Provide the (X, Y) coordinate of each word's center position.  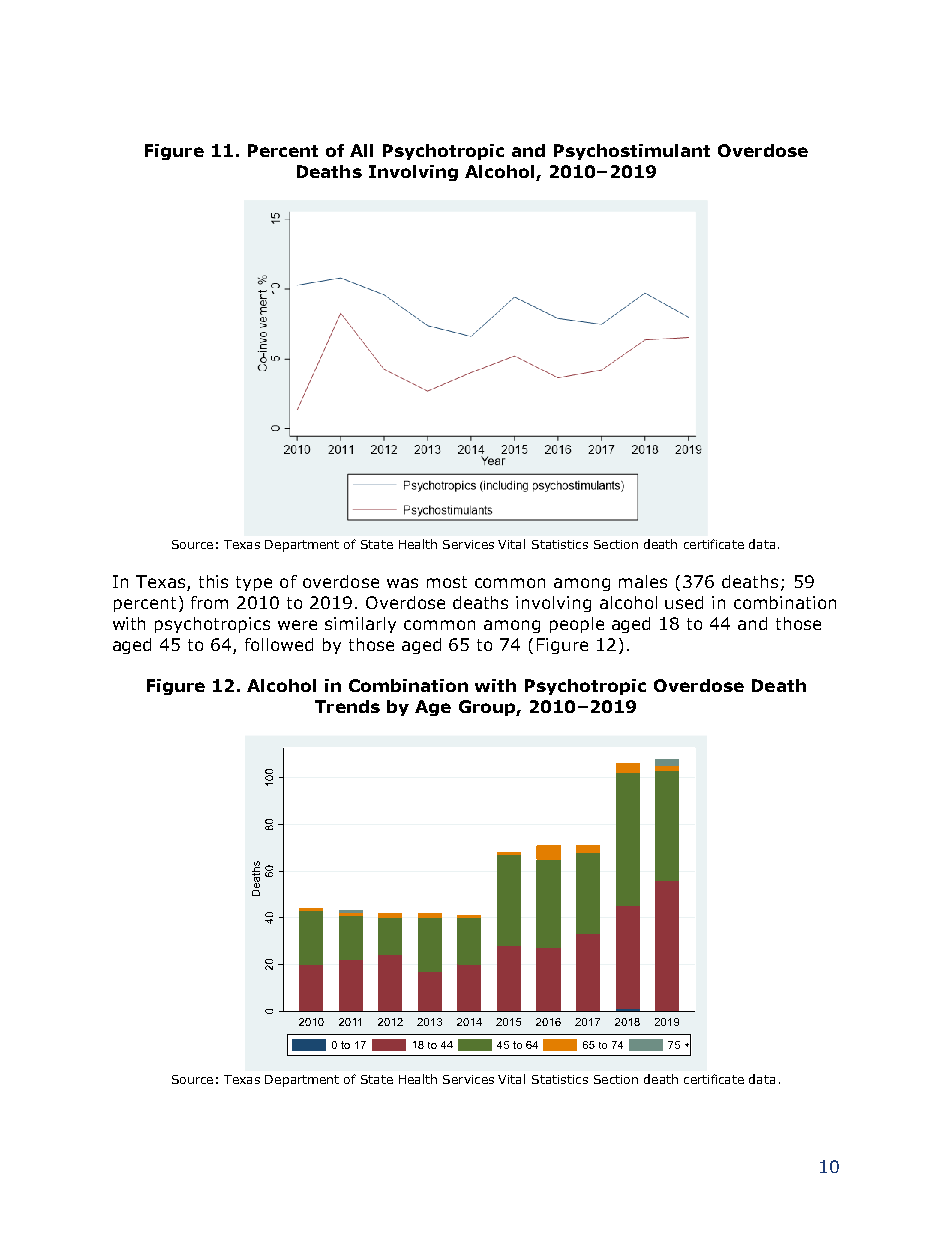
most (447, 582)
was (402, 583)
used (684, 602)
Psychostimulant (632, 152)
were (297, 625)
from (209, 602)
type (254, 583)
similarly (360, 625)
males (643, 581)
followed (279, 644)
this (213, 581)
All (361, 150)
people (577, 625)
